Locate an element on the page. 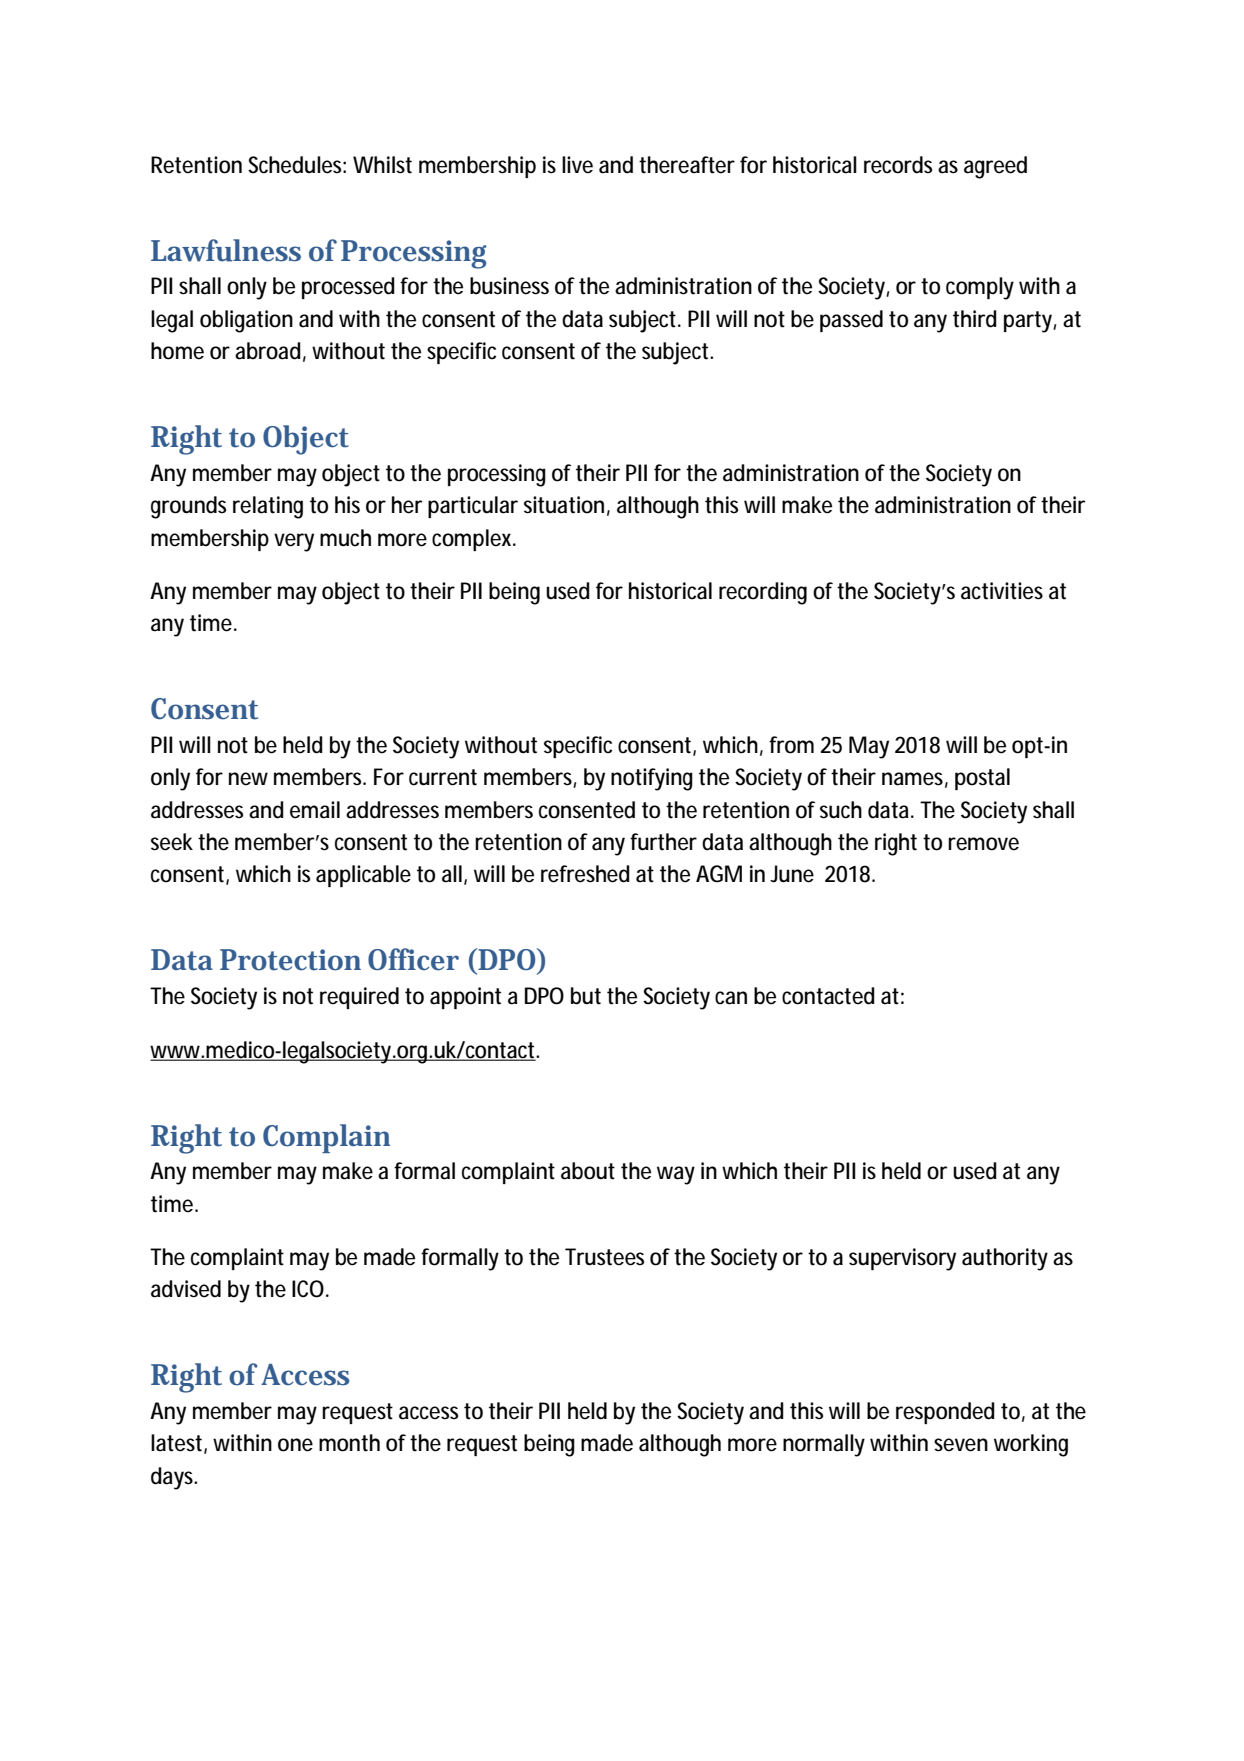 This page has width=1244, height=1761. records is located at coordinates (898, 165).
